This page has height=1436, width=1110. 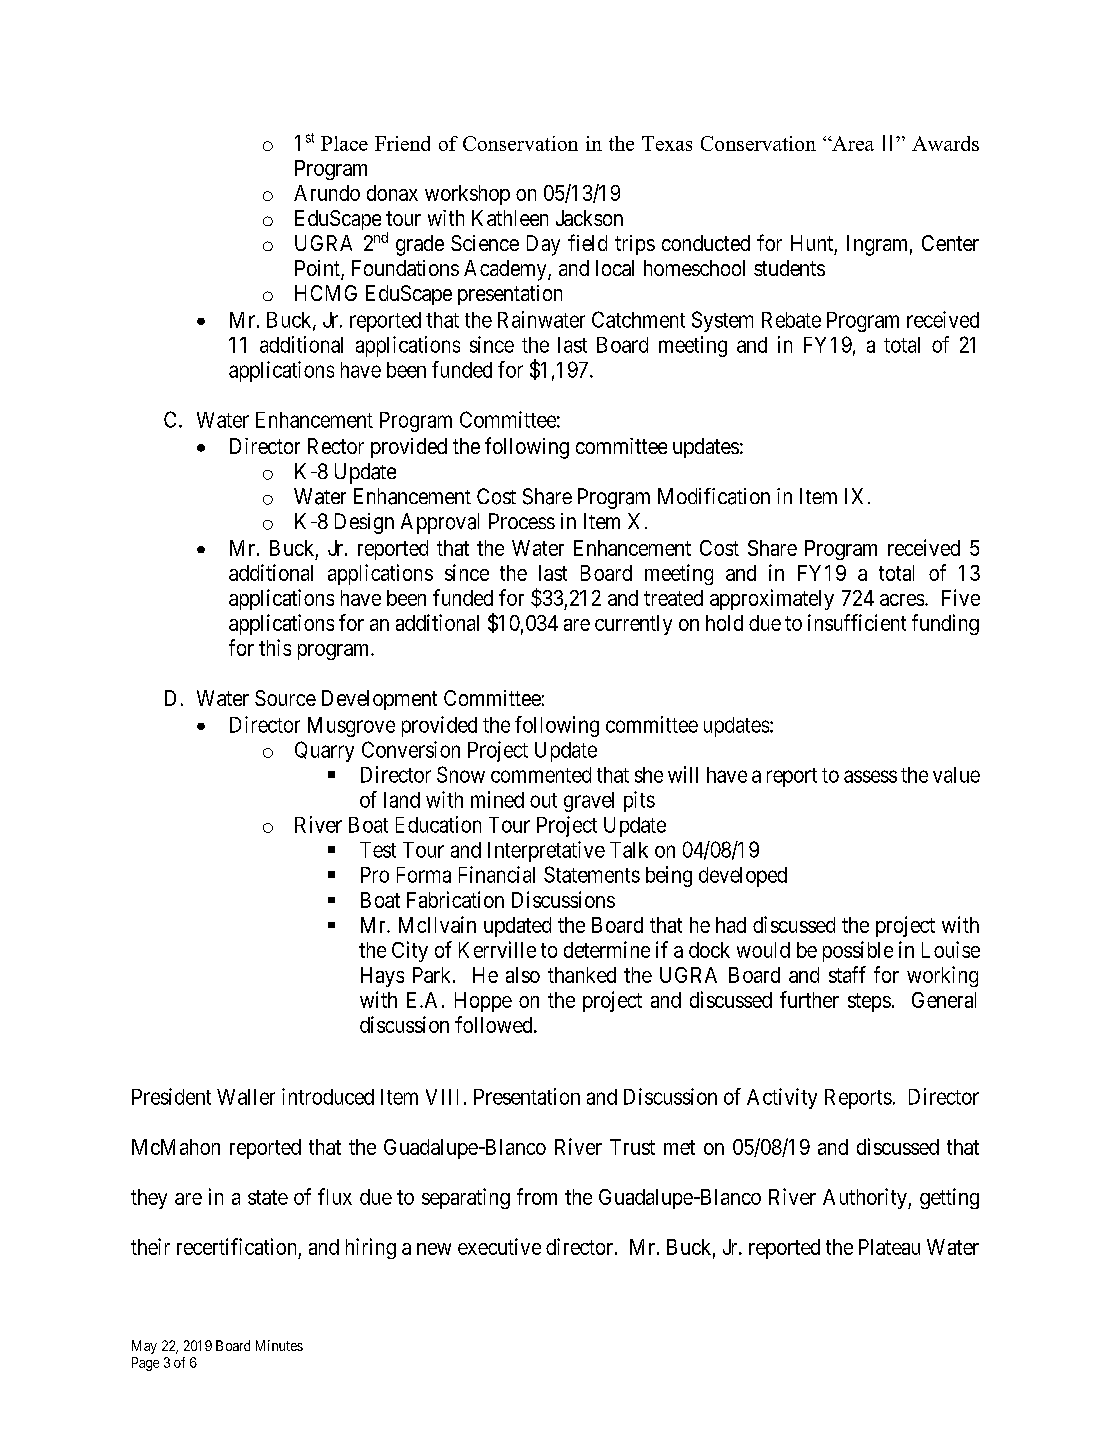 What do you see at coordinates (275, 647) in the page?
I see `this` at bounding box center [275, 647].
